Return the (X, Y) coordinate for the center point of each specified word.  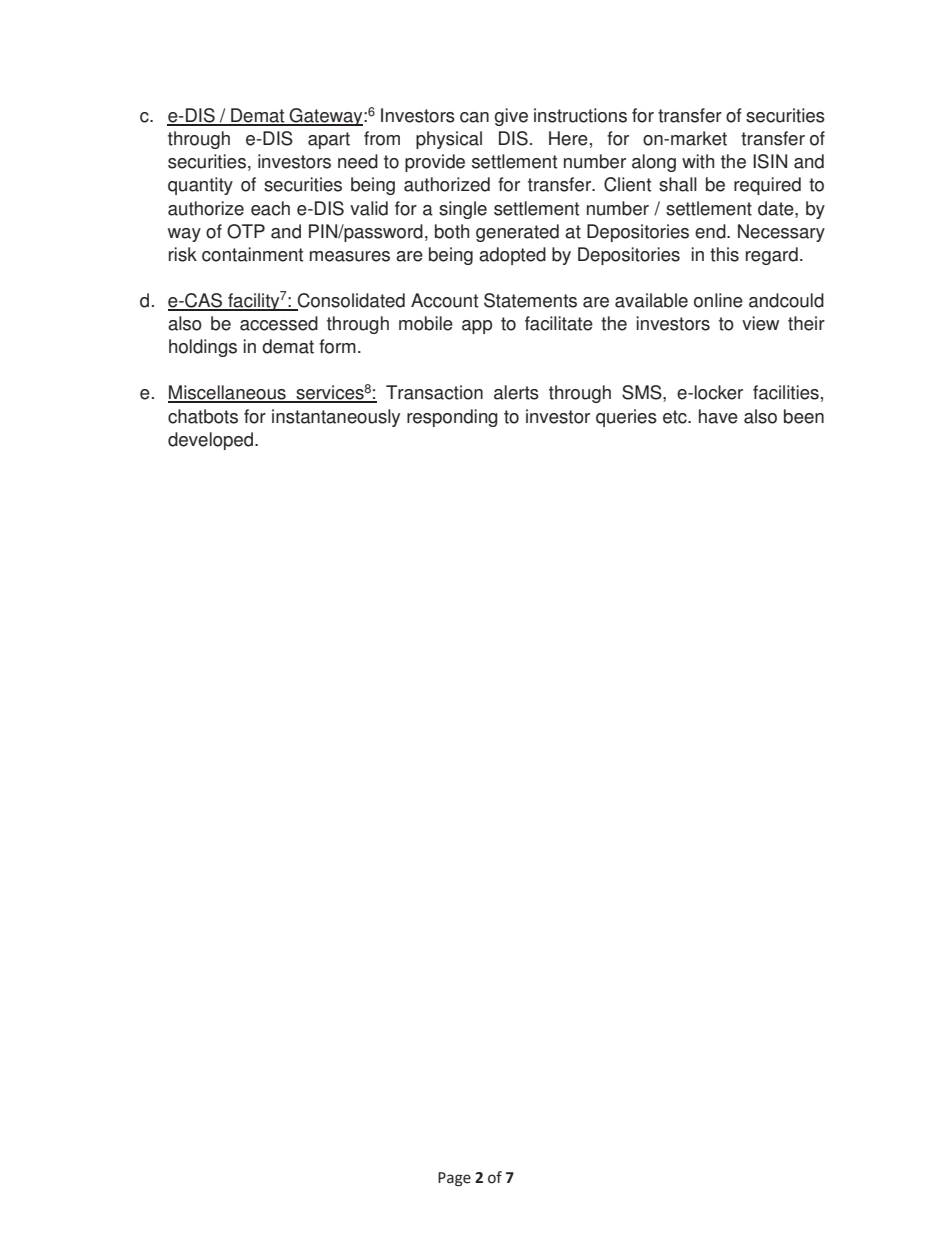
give (511, 117)
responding (452, 418)
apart (329, 140)
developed (212, 441)
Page (454, 1179)
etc (676, 417)
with (698, 161)
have (718, 416)
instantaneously (336, 418)
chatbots (203, 416)
